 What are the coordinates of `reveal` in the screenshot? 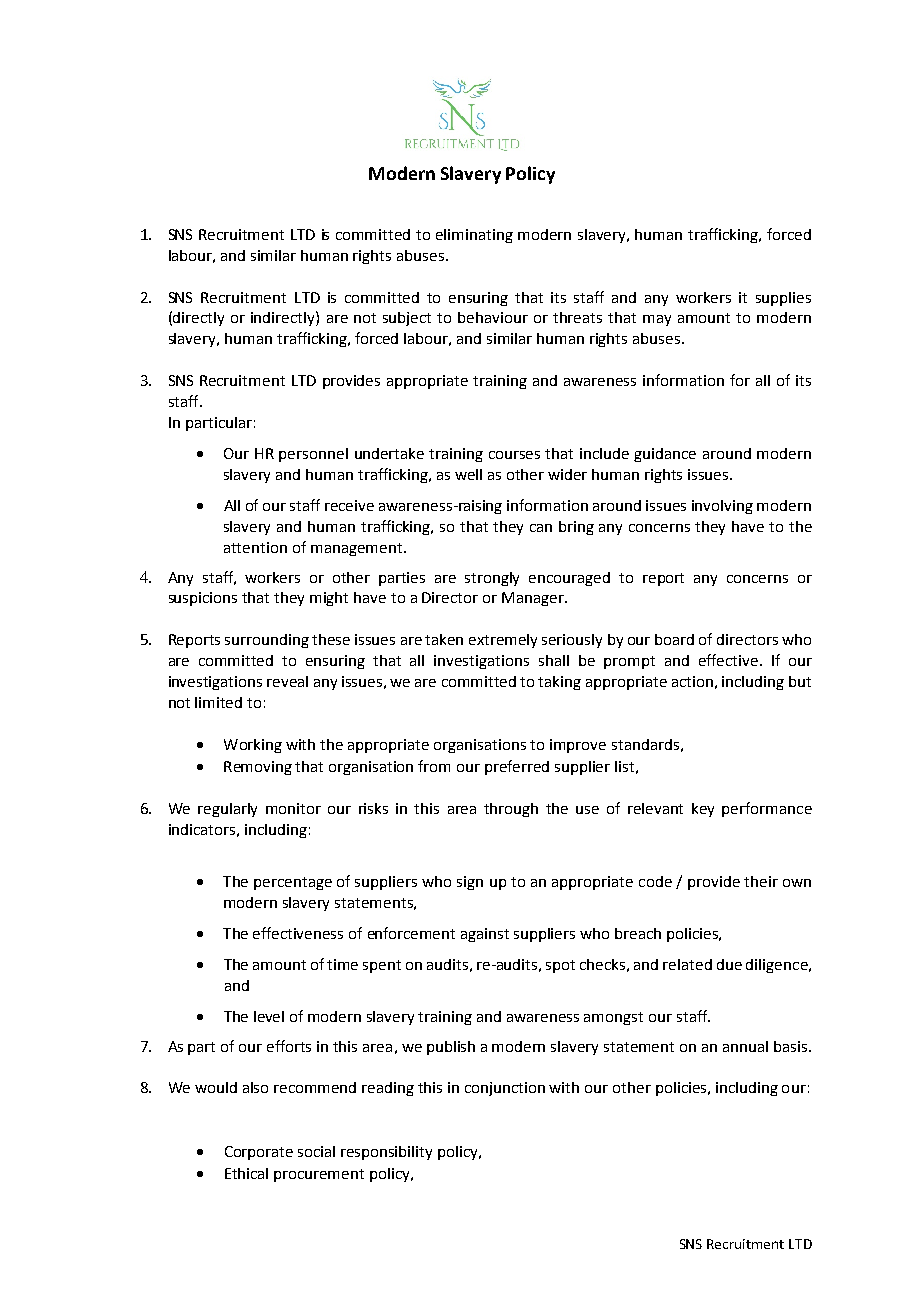 It's located at (287, 681).
